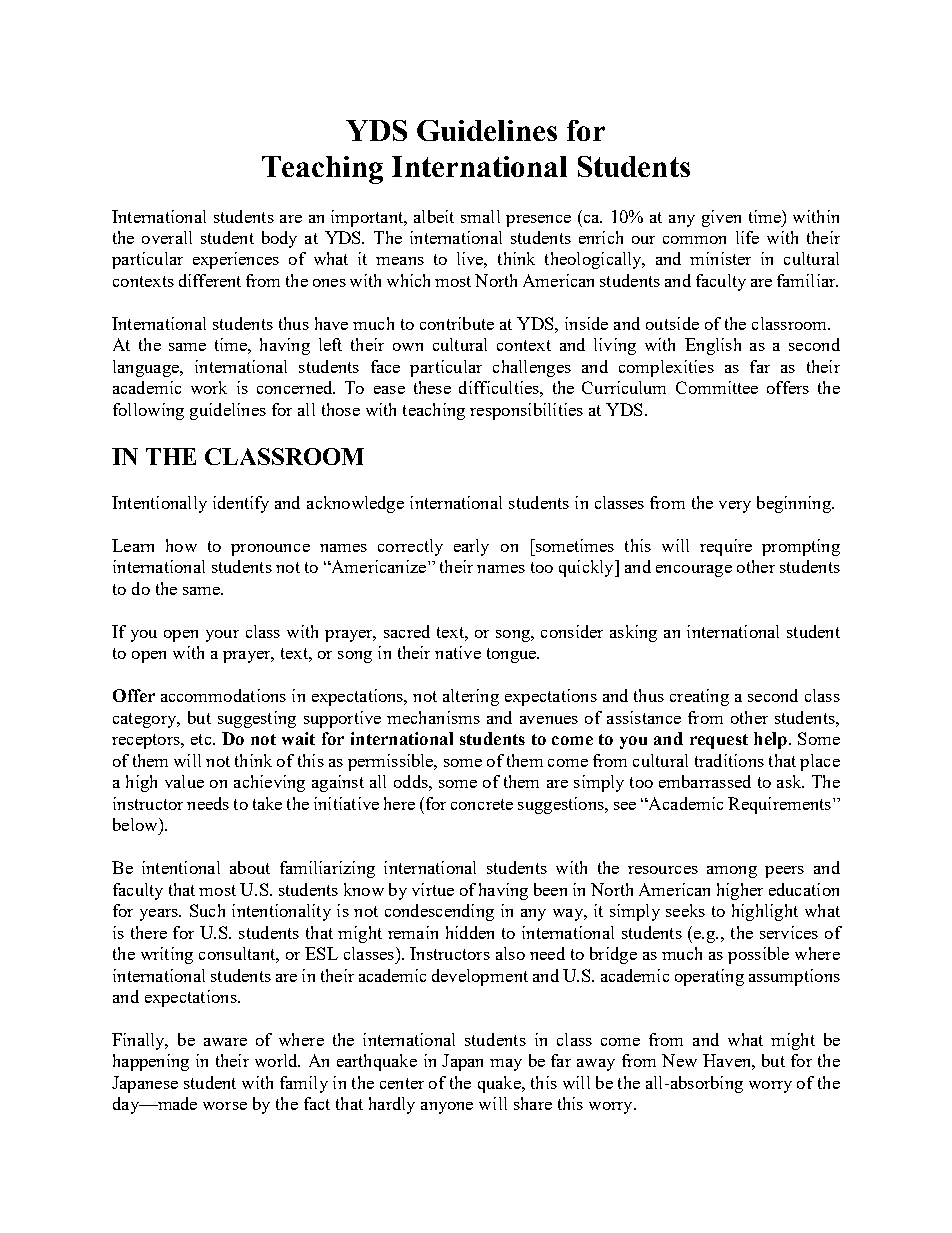 This image has width=952, height=1233. Describe the element at coordinates (679, 1060) in the image. I see `New` at that location.
